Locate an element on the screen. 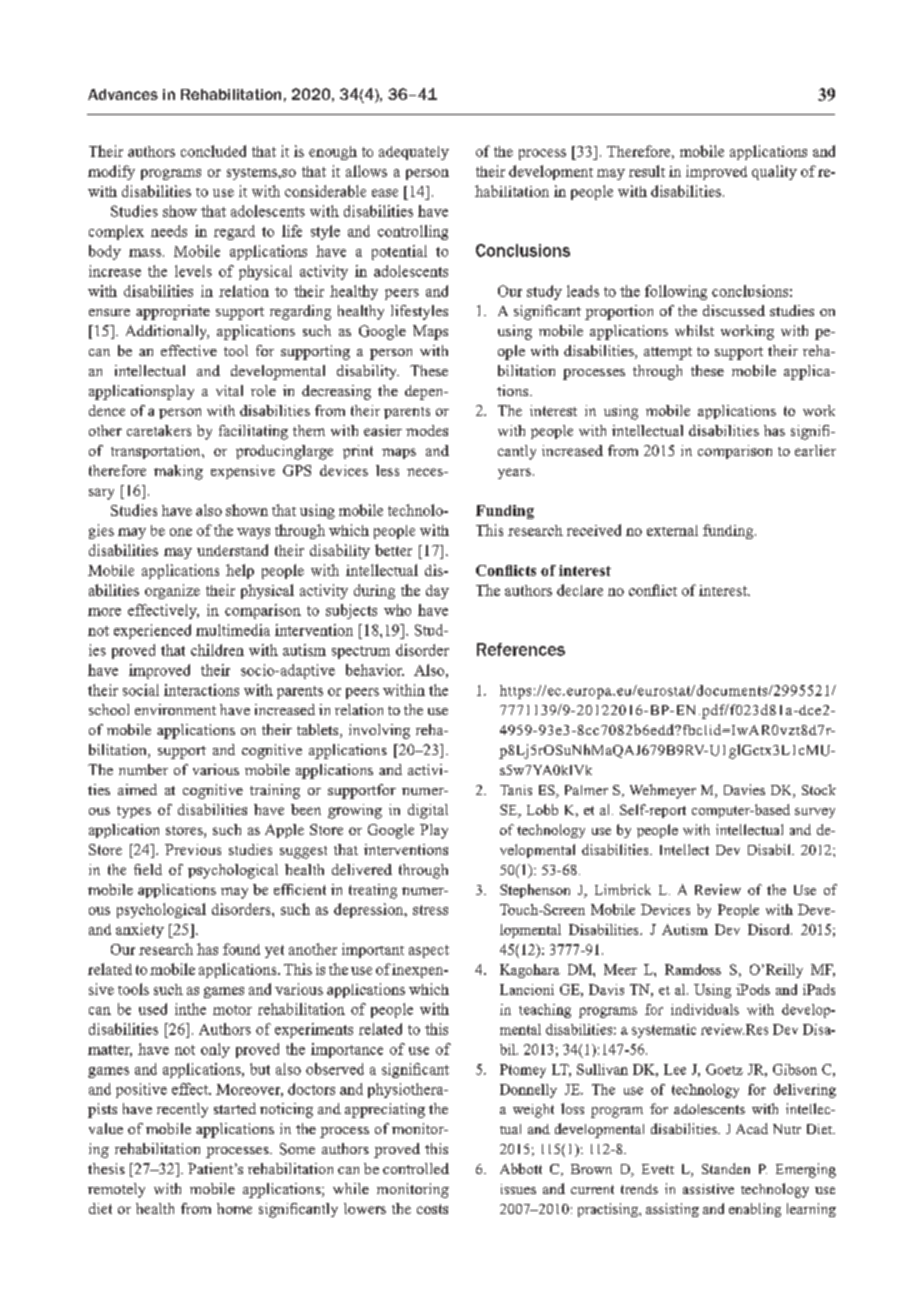 The height and width of the screenshot is (1308, 924). Davies is located at coordinates (744, 789).
